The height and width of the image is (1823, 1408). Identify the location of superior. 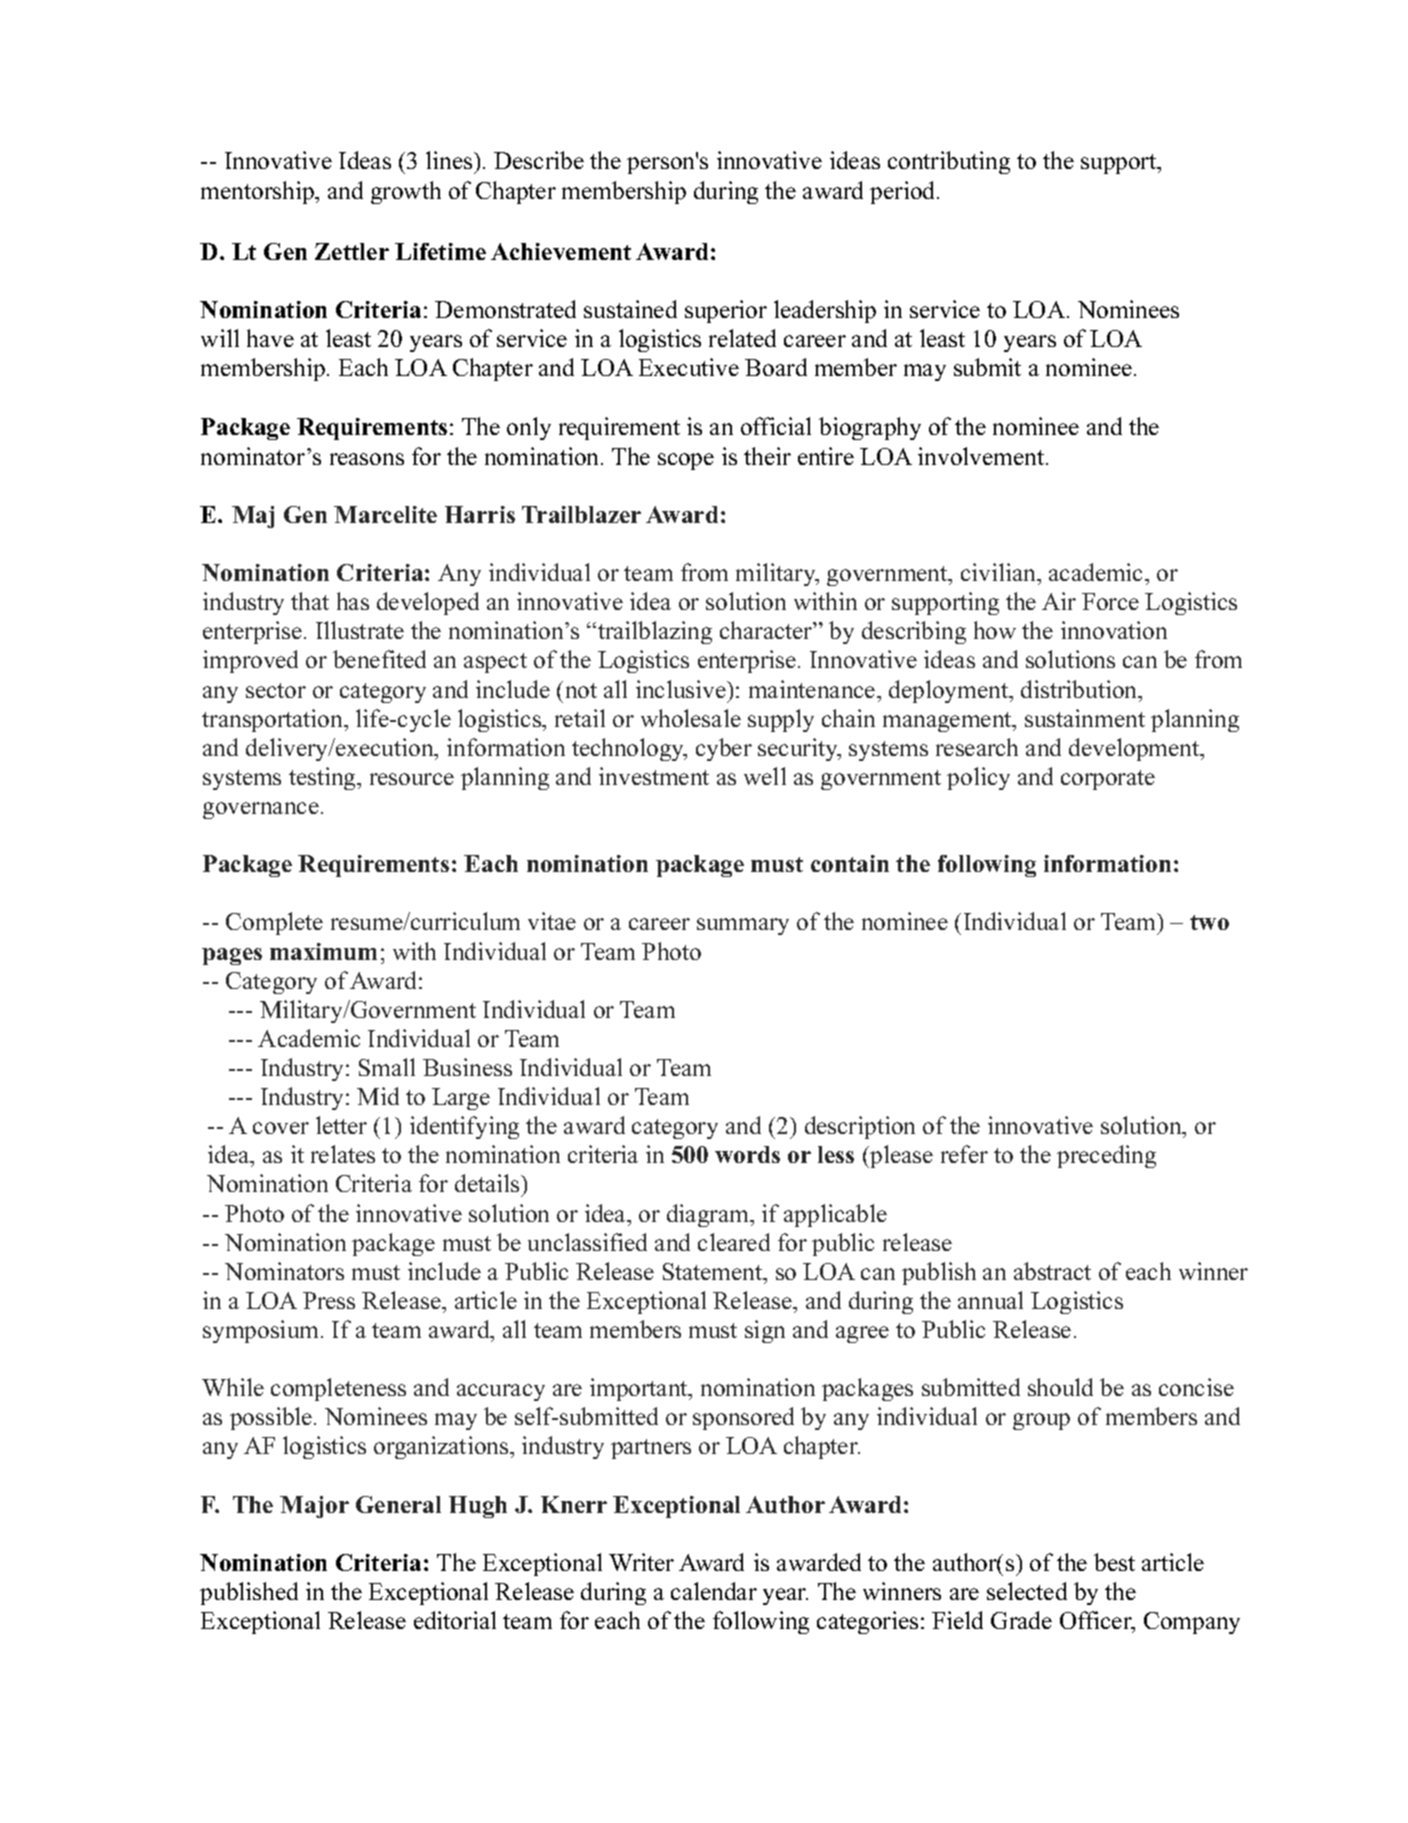
(726, 311).
